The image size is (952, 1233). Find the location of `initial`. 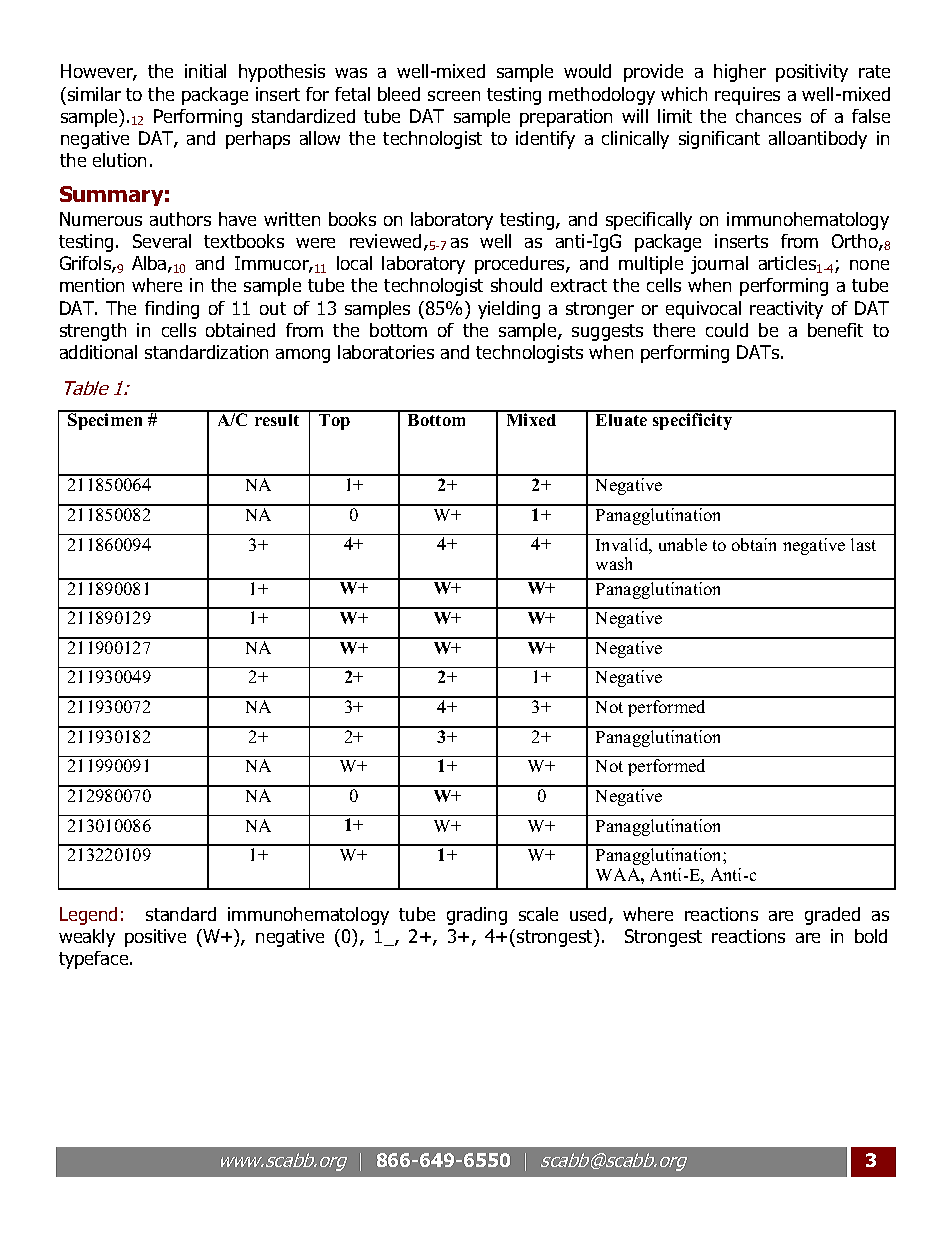

initial is located at coordinates (205, 71).
